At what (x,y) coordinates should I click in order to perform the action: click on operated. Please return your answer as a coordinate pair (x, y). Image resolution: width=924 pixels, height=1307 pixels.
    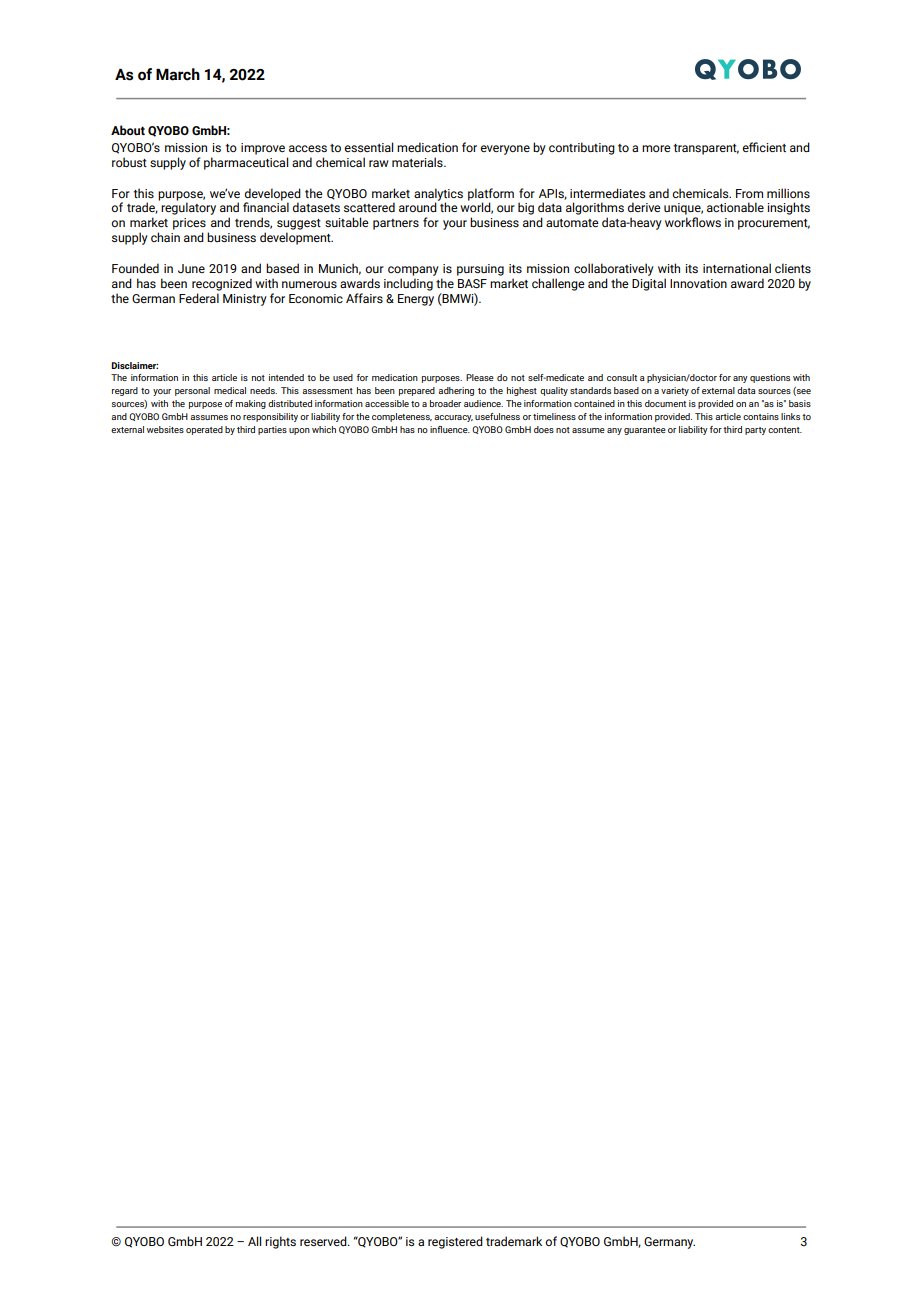
    Looking at the image, I should click on (204, 430).
